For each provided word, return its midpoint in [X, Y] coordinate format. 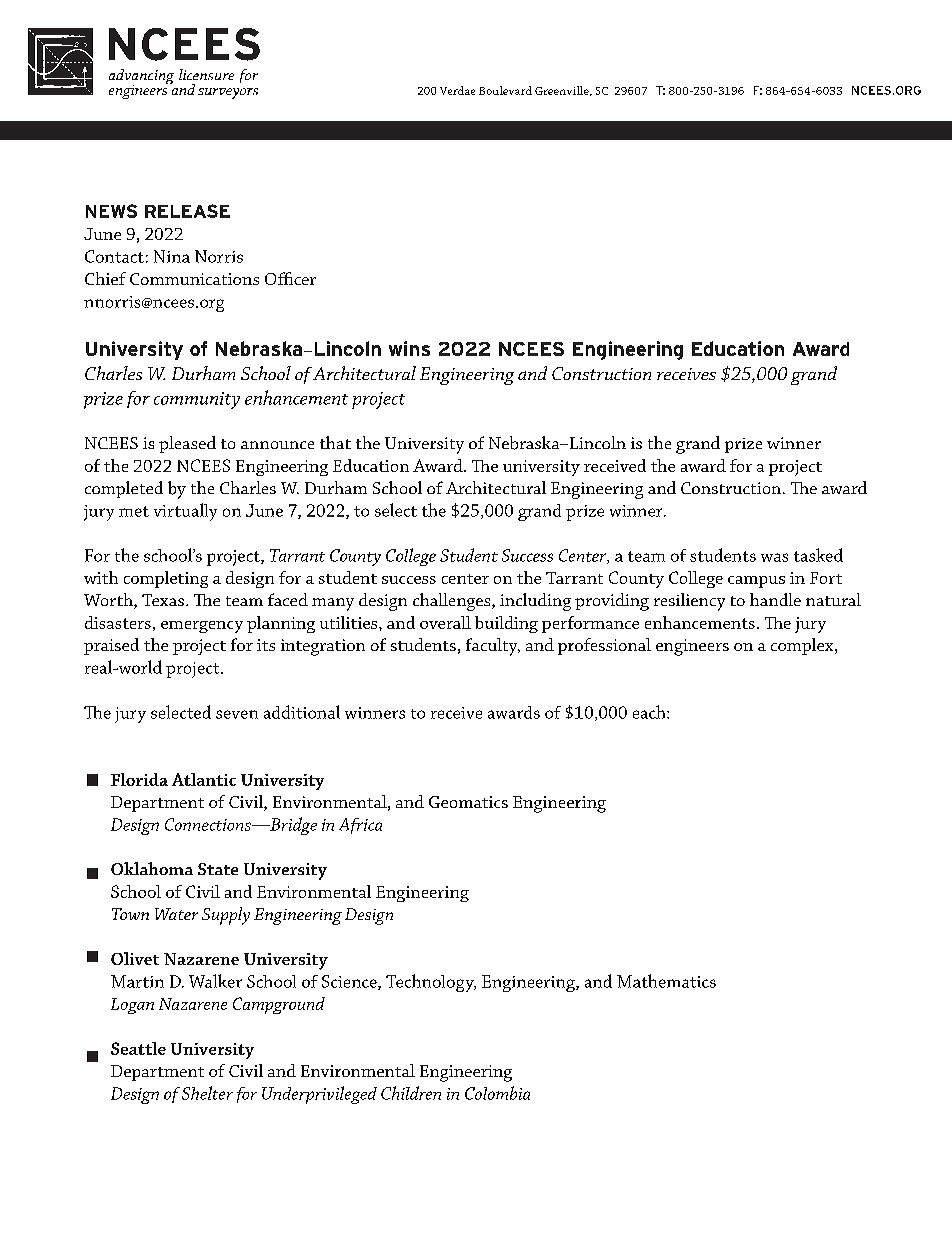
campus [756, 582]
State [218, 869]
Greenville [563, 91]
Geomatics [468, 802]
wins [409, 348]
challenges [453, 602]
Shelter [207, 1093]
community [197, 400]
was [774, 557]
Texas [163, 600]
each [650, 712]
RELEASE [187, 211]
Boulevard [505, 90]
